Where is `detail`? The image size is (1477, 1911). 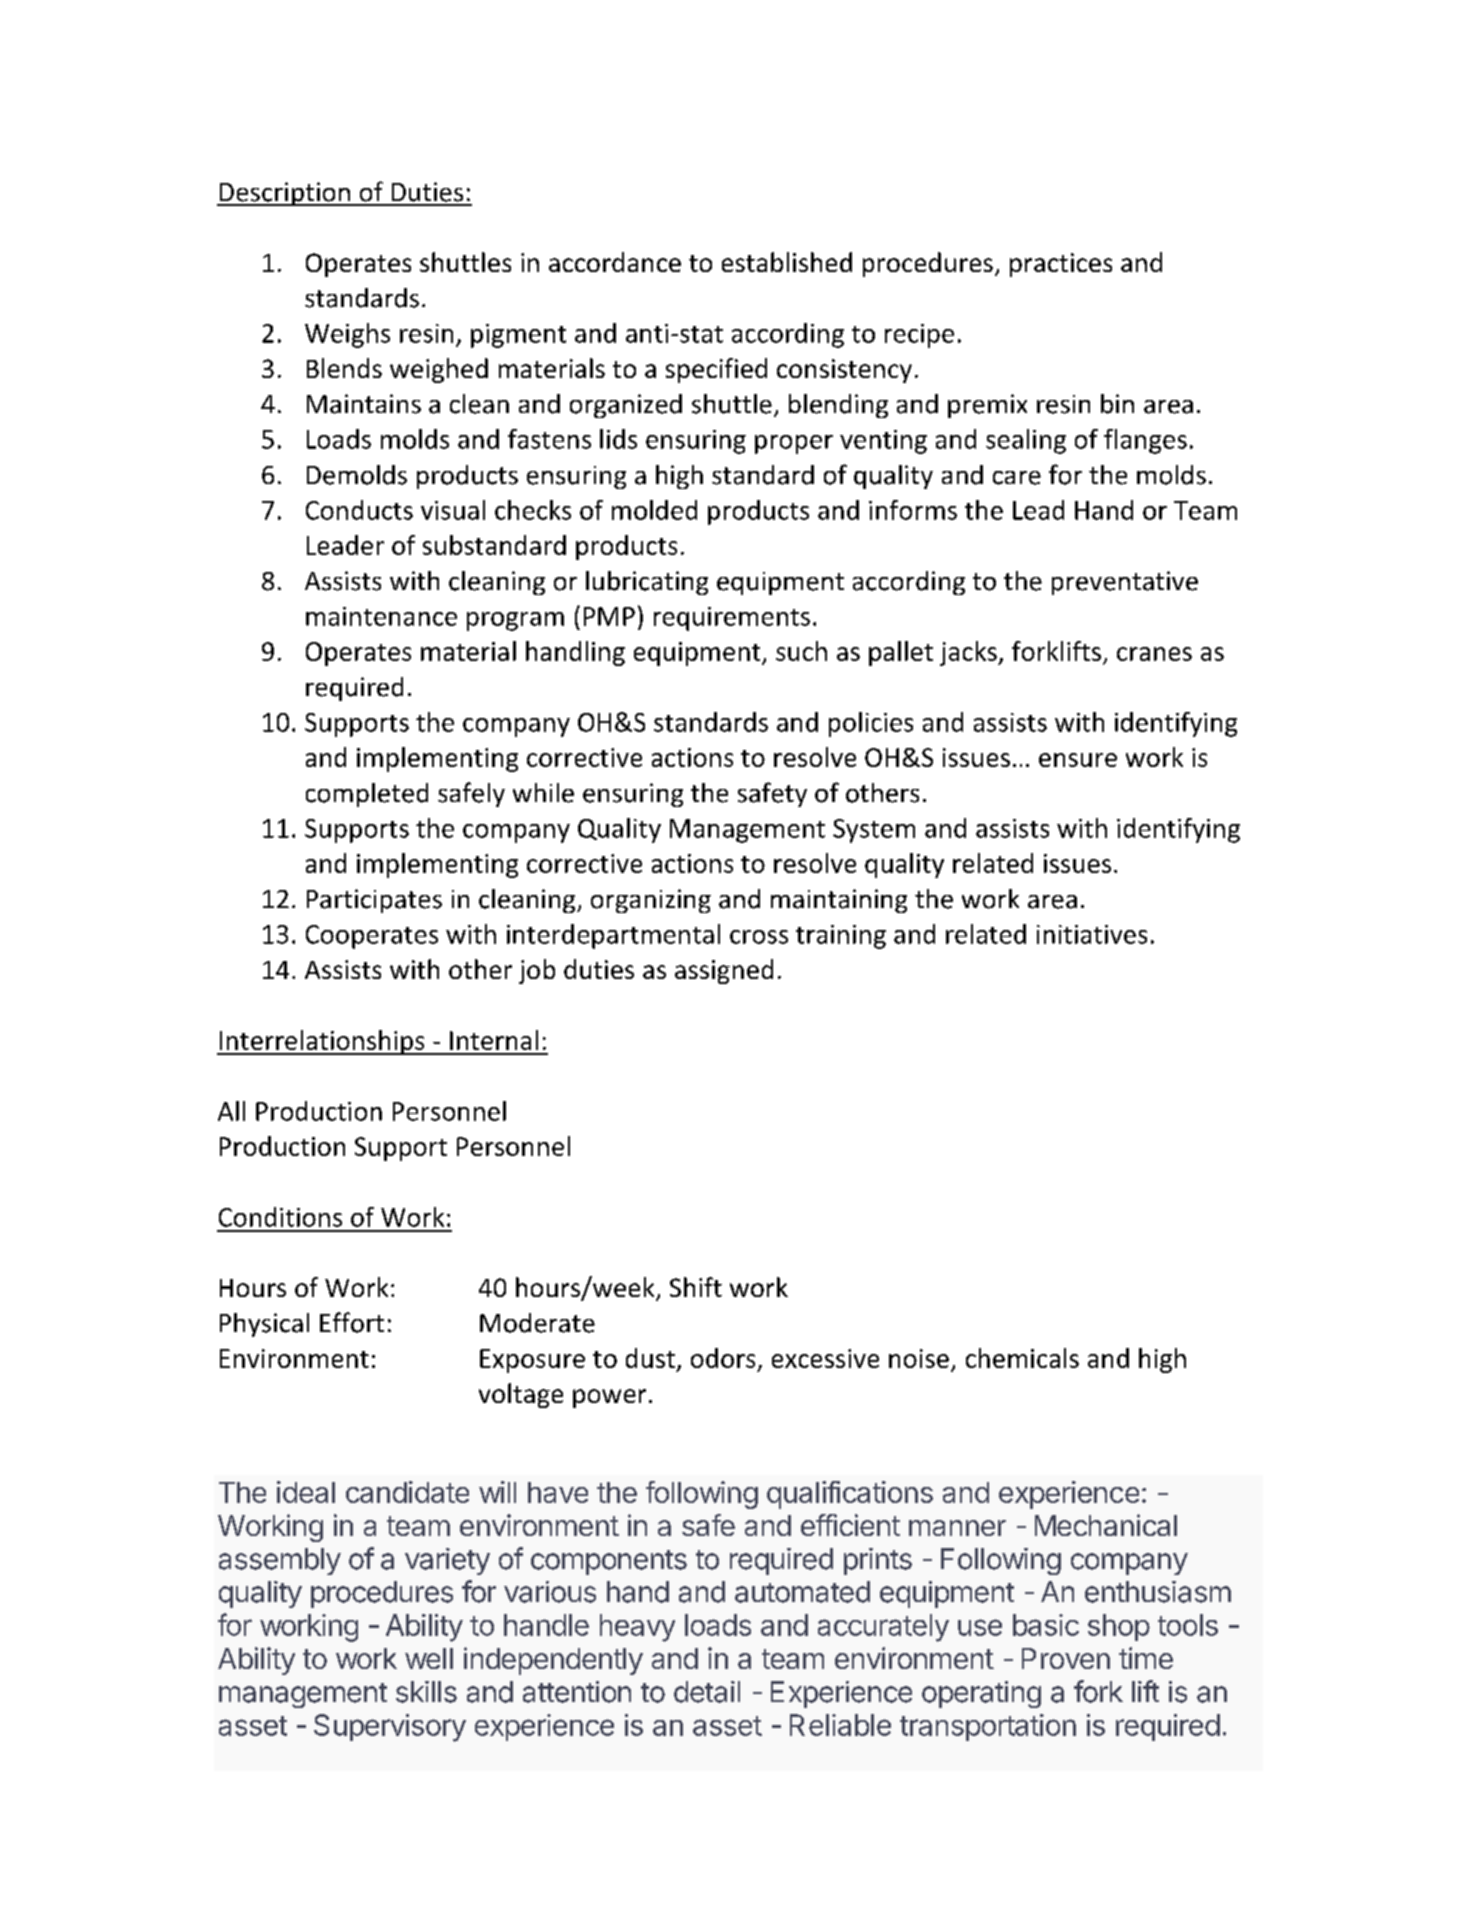 detail is located at coordinates (707, 1692).
